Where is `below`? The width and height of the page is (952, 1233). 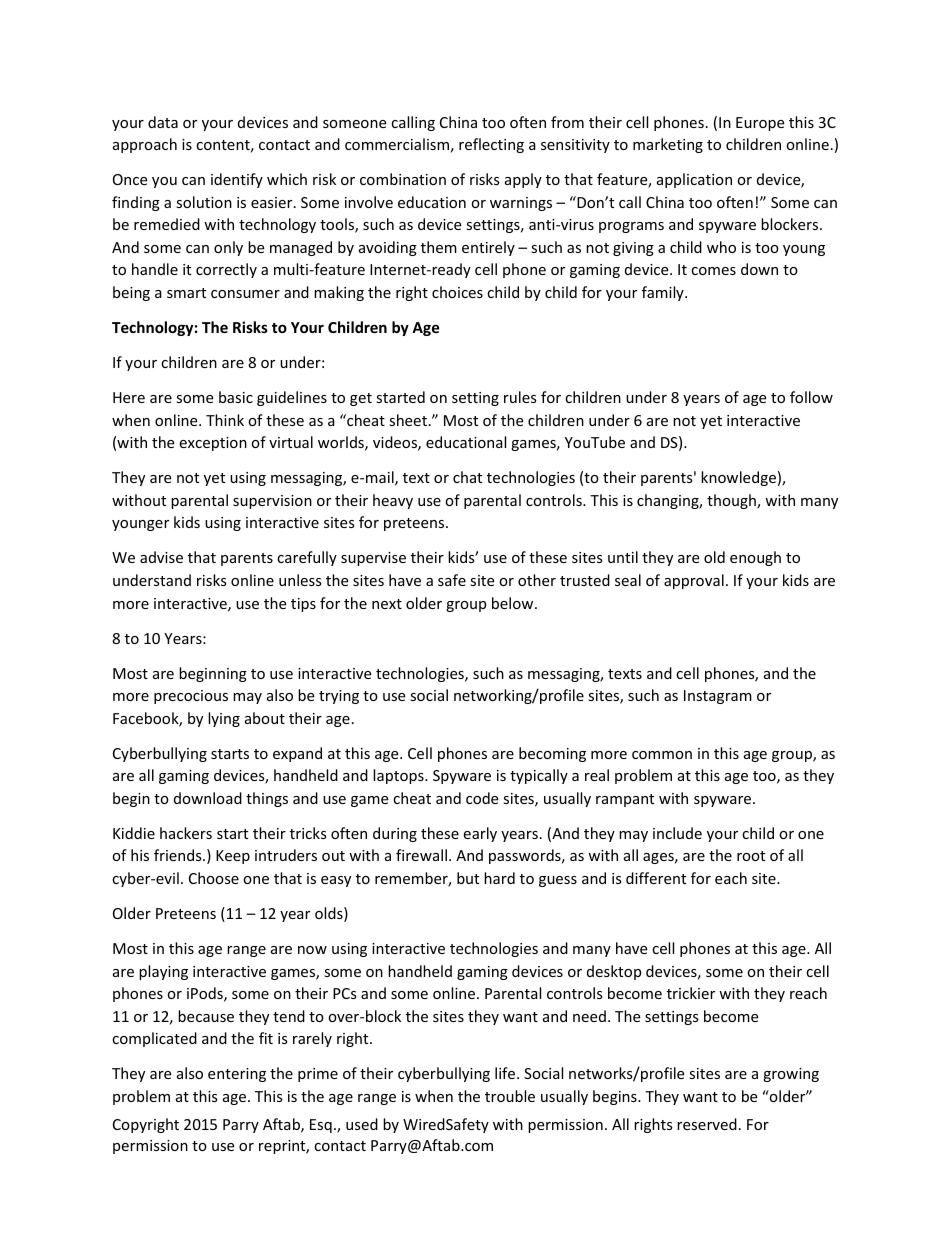
below is located at coordinates (514, 603).
